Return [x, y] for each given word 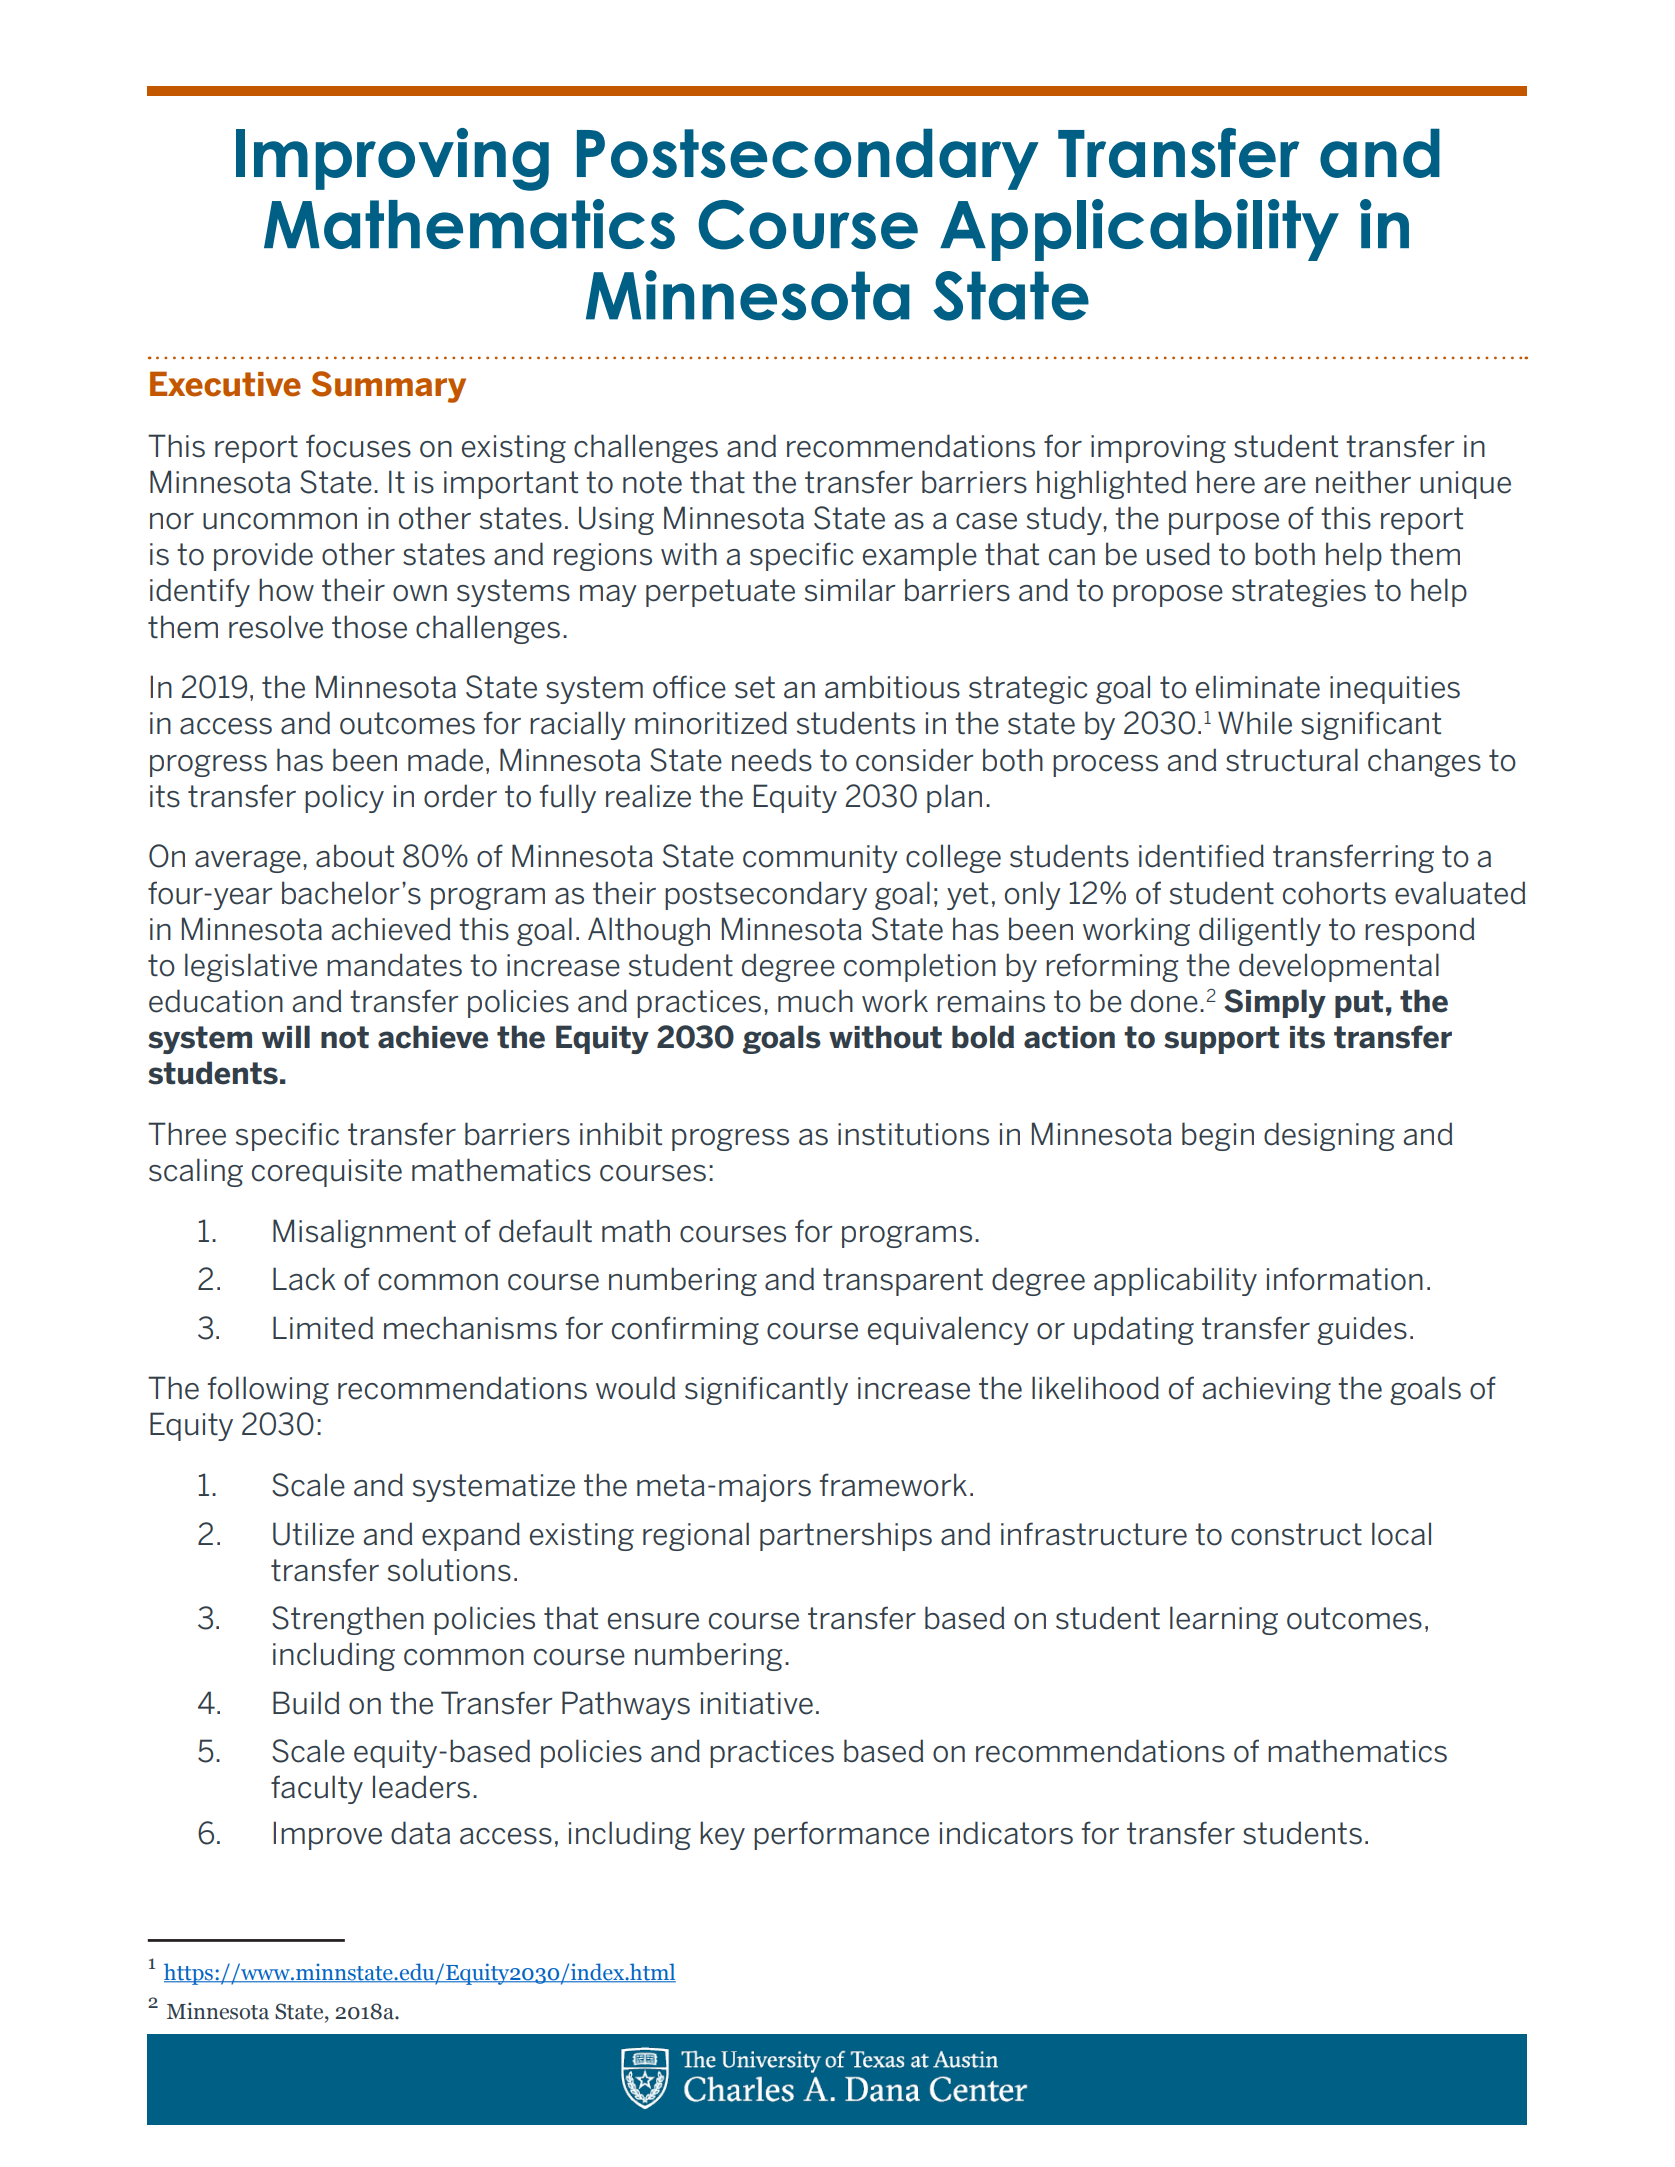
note [652, 482]
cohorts [1334, 893]
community [820, 859]
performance [841, 1835]
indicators [1006, 1833]
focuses [358, 446]
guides [1362, 1330]
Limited [323, 1328]
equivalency [948, 1330]
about [355, 856]
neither [1363, 482]
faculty [317, 1789]
